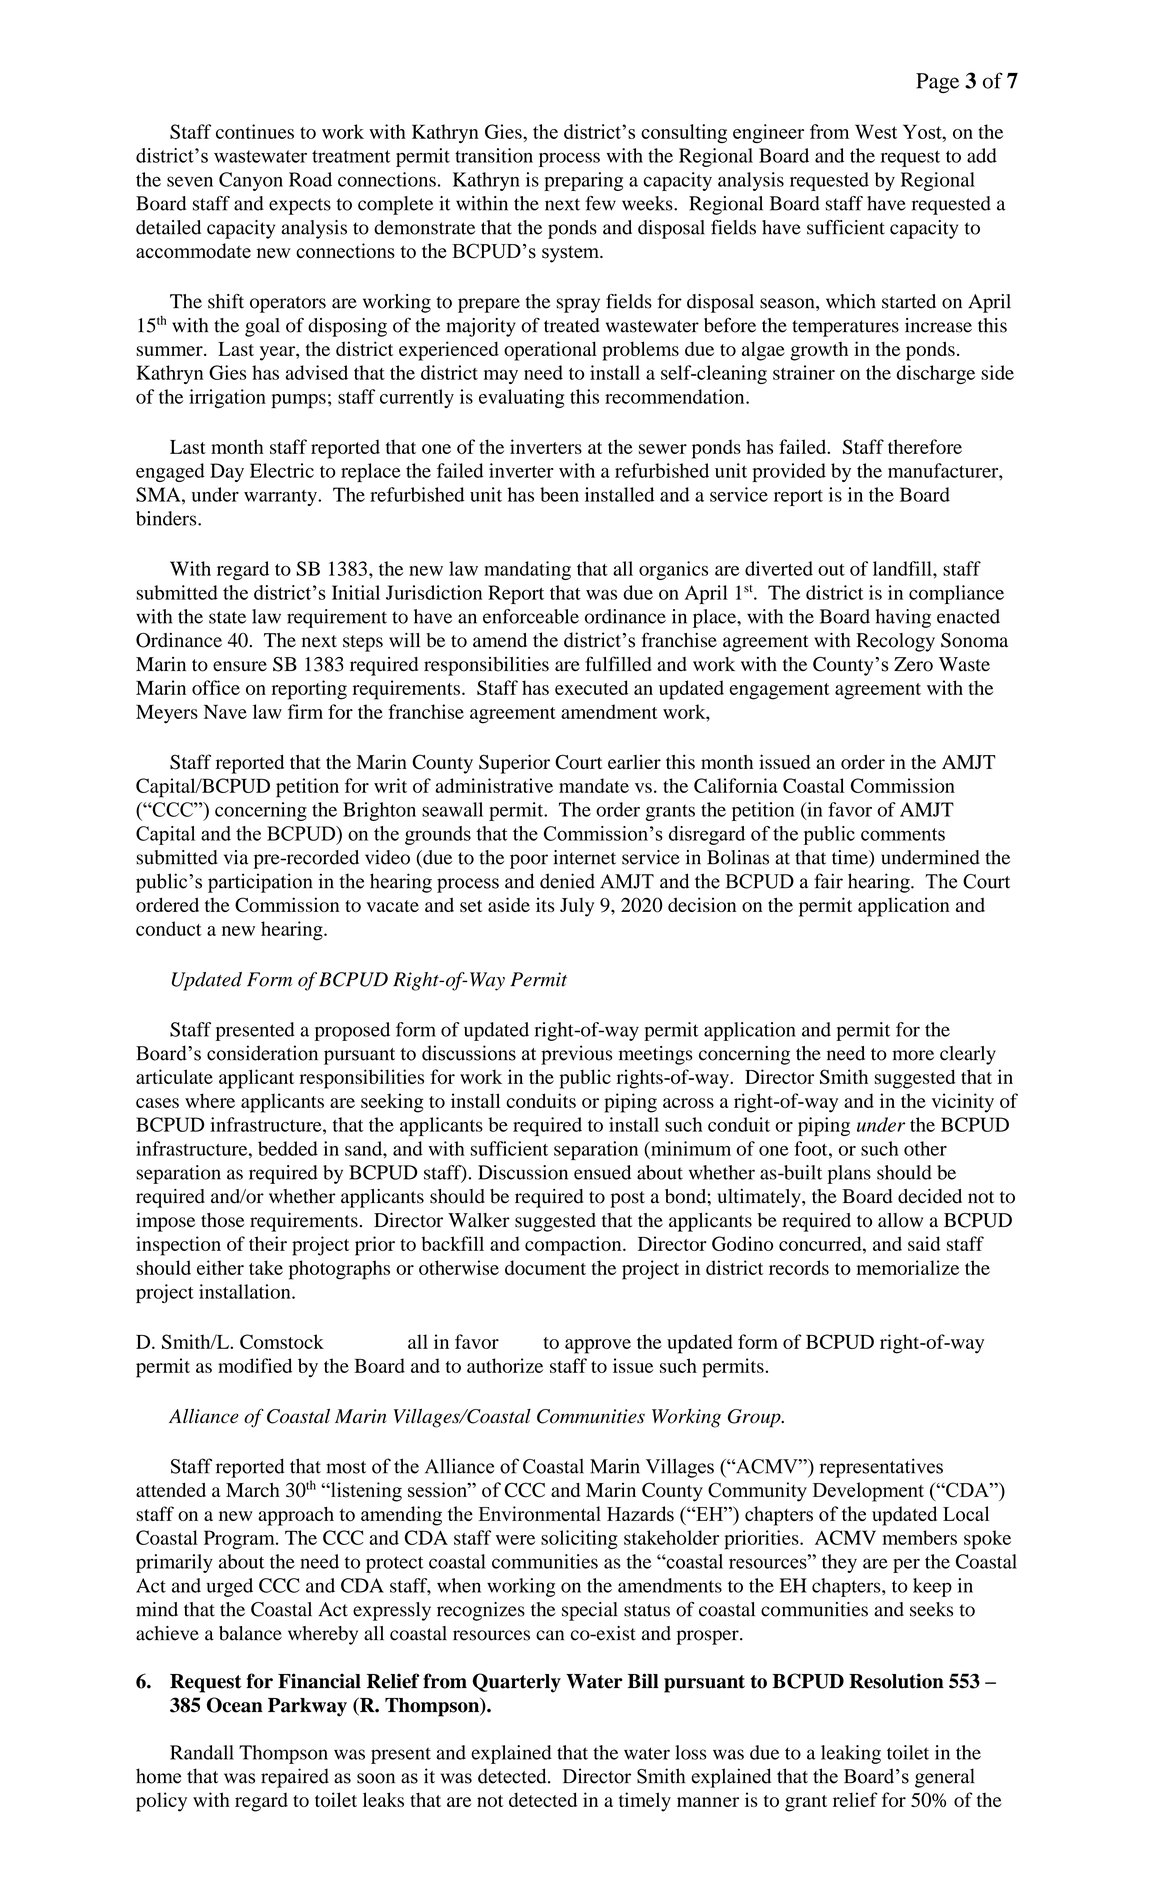  Describe the element at coordinates (240, 666) in the screenshot. I see `ensure` at that location.
